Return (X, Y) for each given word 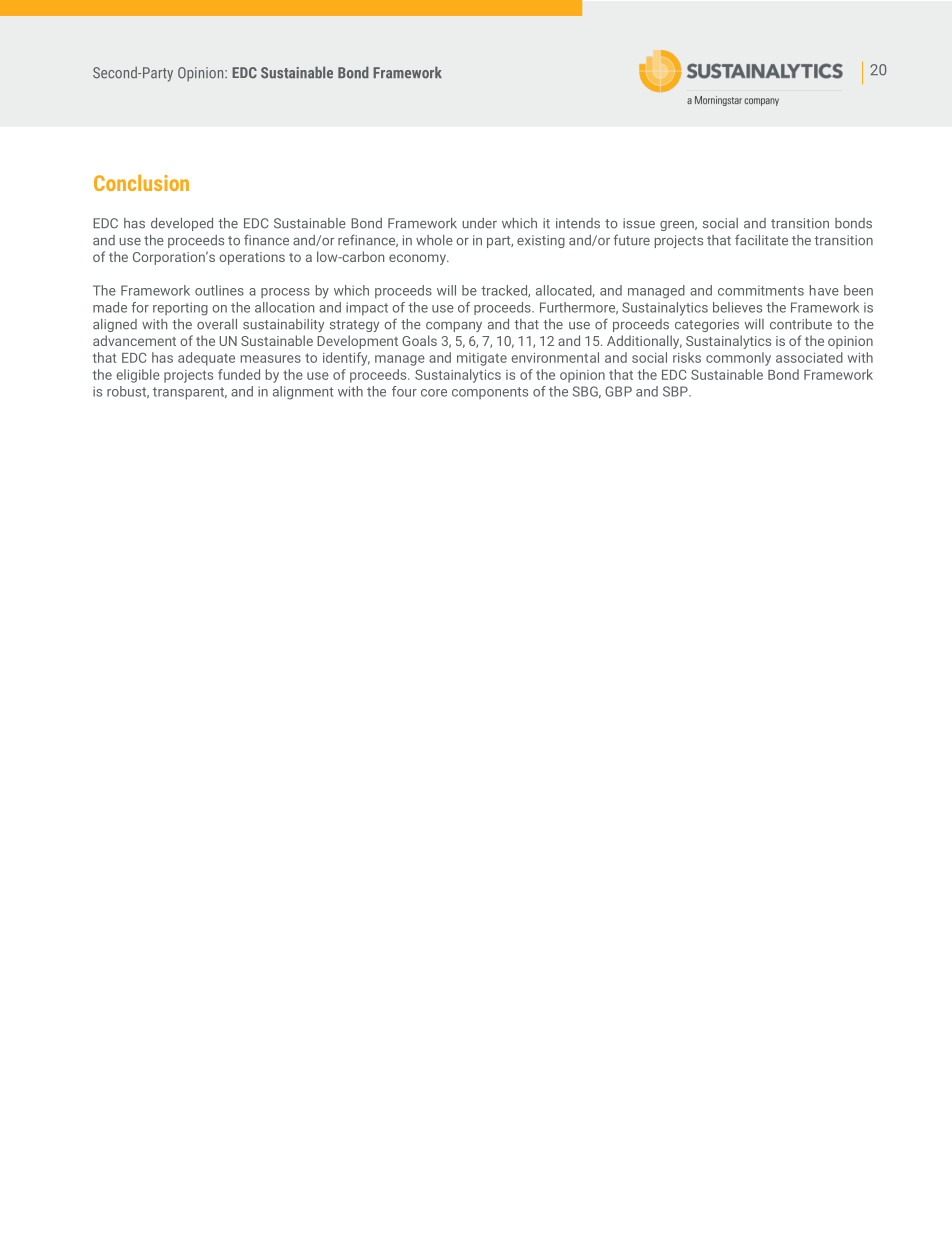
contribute (801, 324)
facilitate (761, 240)
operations (252, 258)
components (490, 393)
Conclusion (141, 183)
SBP (676, 391)
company (454, 327)
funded (239, 374)
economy (418, 259)
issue (639, 223)
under (479, 223)
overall (217, 324)
